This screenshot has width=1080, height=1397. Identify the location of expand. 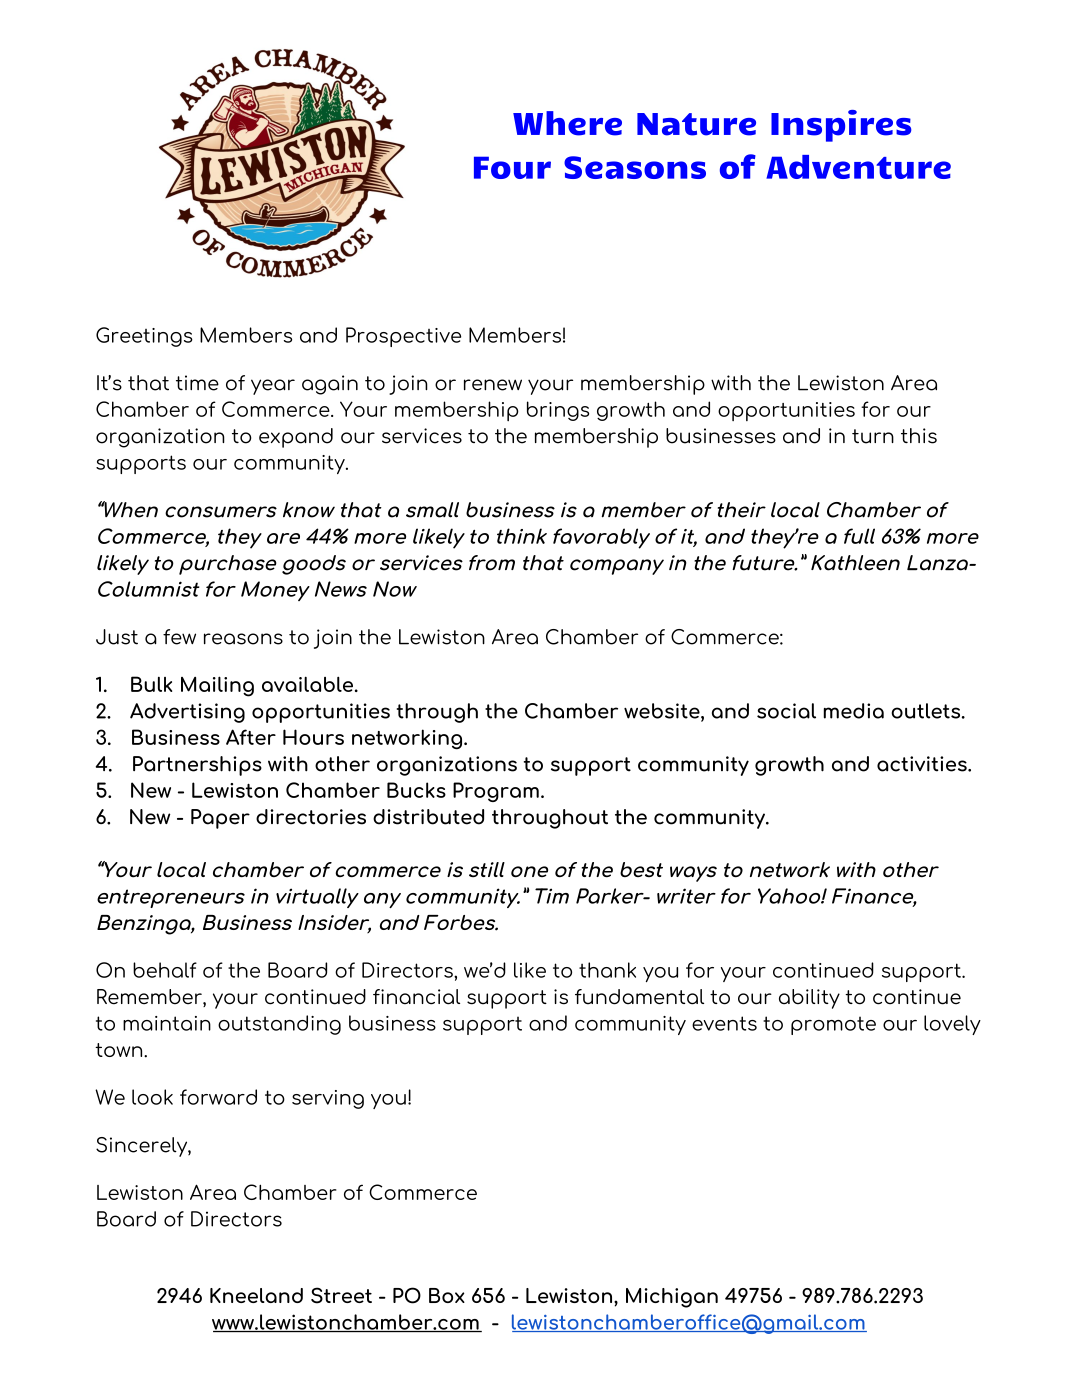
(296, 438).
